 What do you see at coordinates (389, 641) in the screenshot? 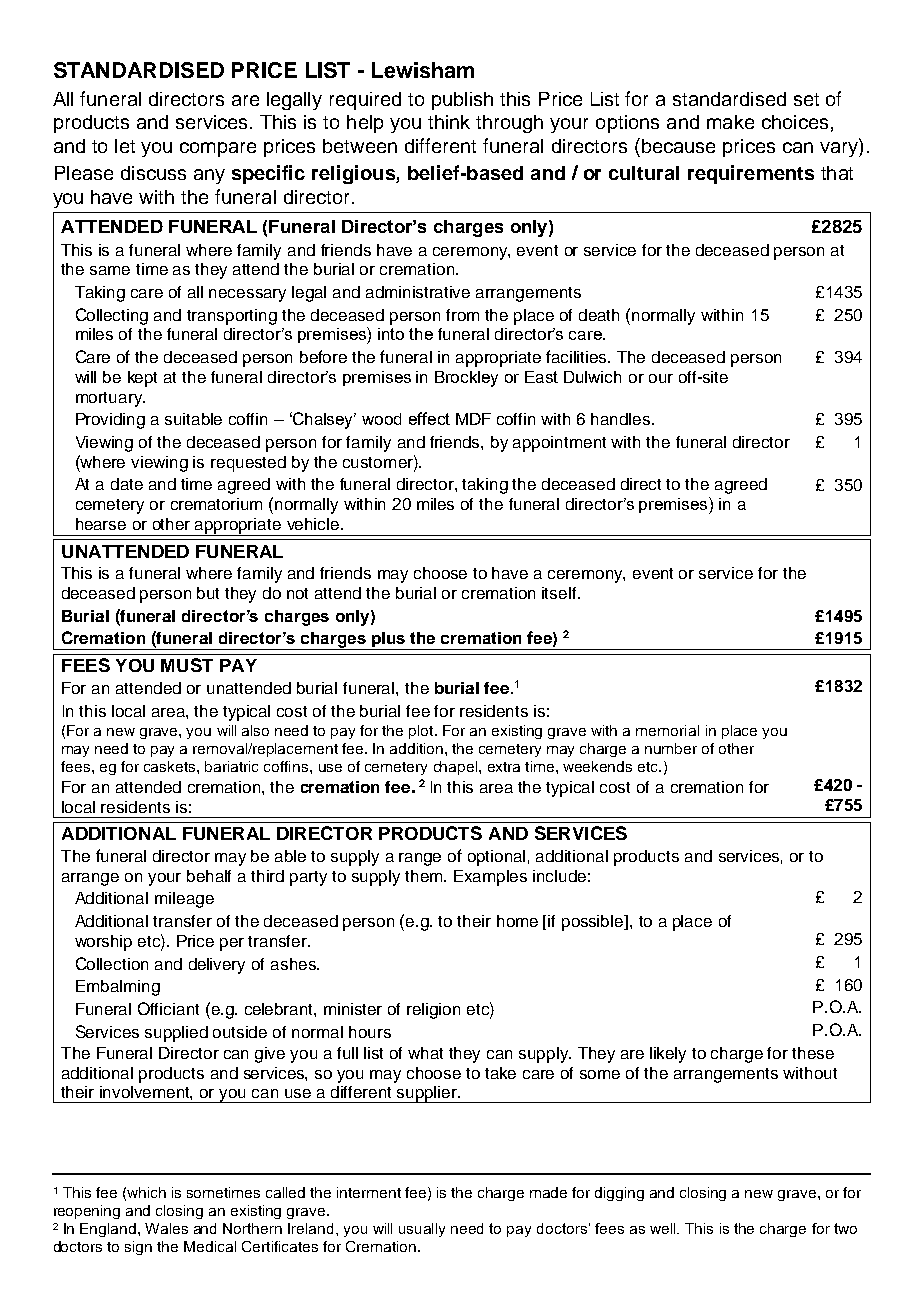
I see `plus` at bounding box center [389, 641].
